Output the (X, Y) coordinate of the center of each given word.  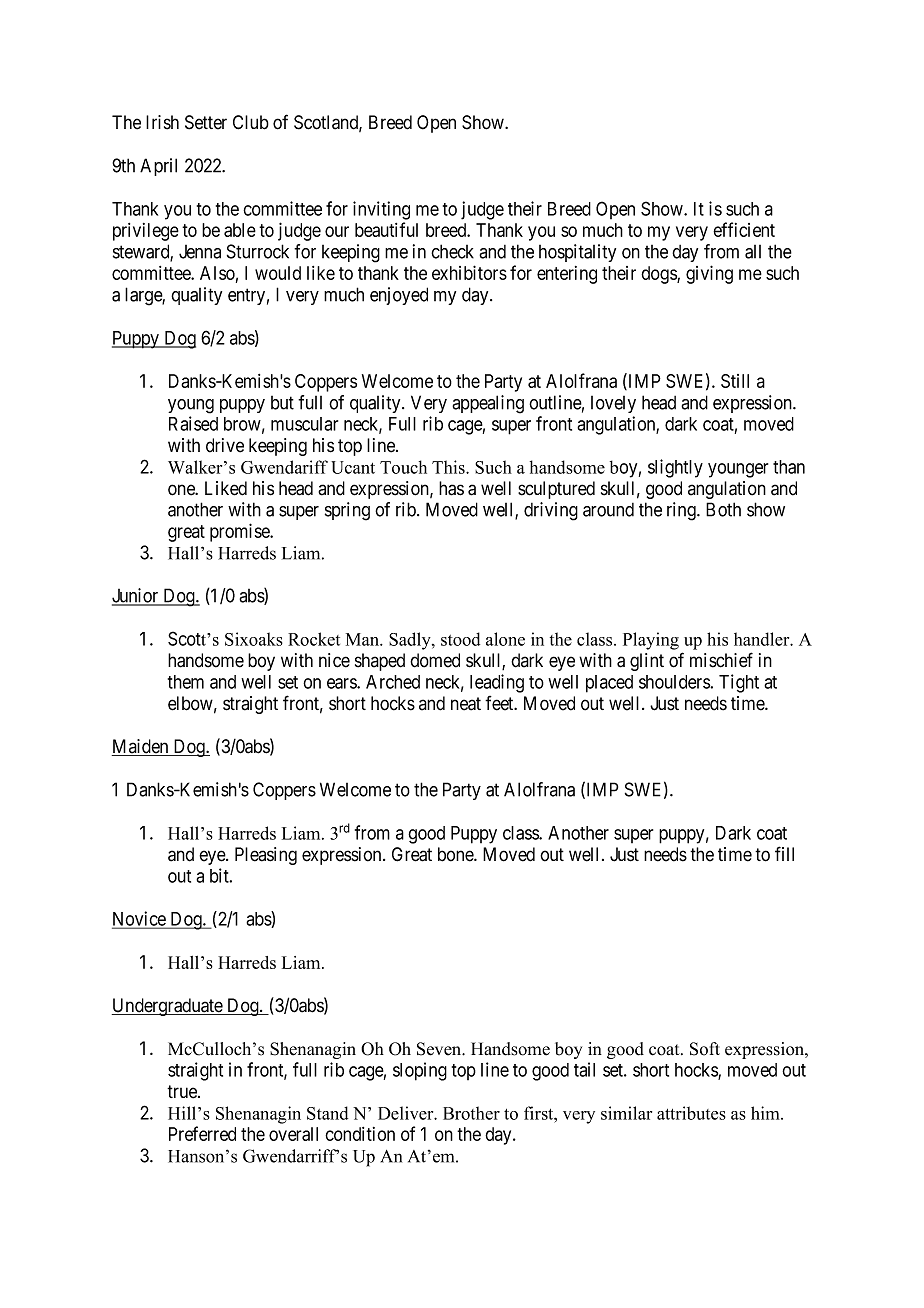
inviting (381, 210)
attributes (691, 1113)
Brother (471, 1113)
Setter (206, 122)
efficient (744, 229)
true (183, 1092)
